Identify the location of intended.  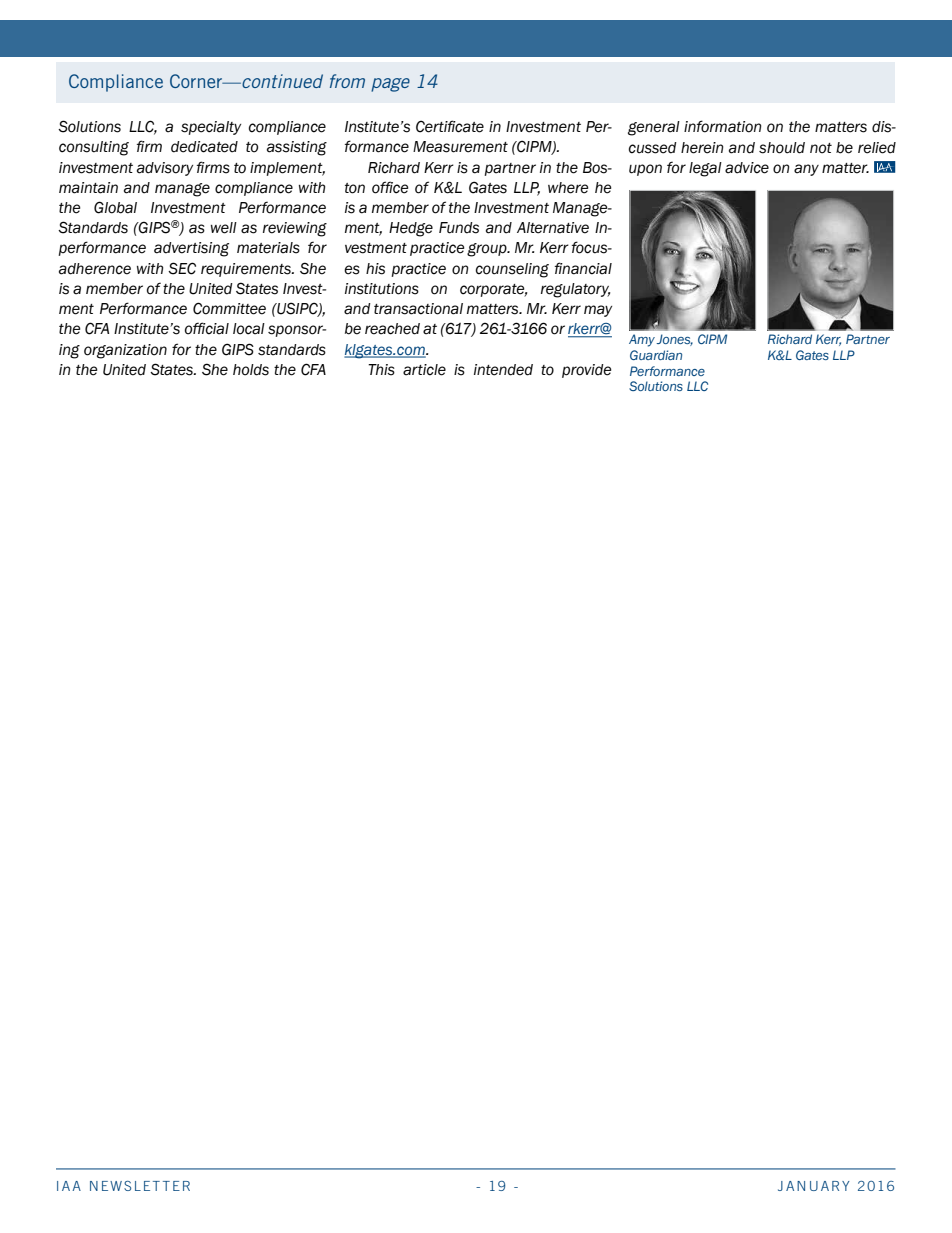
(503, 370).
